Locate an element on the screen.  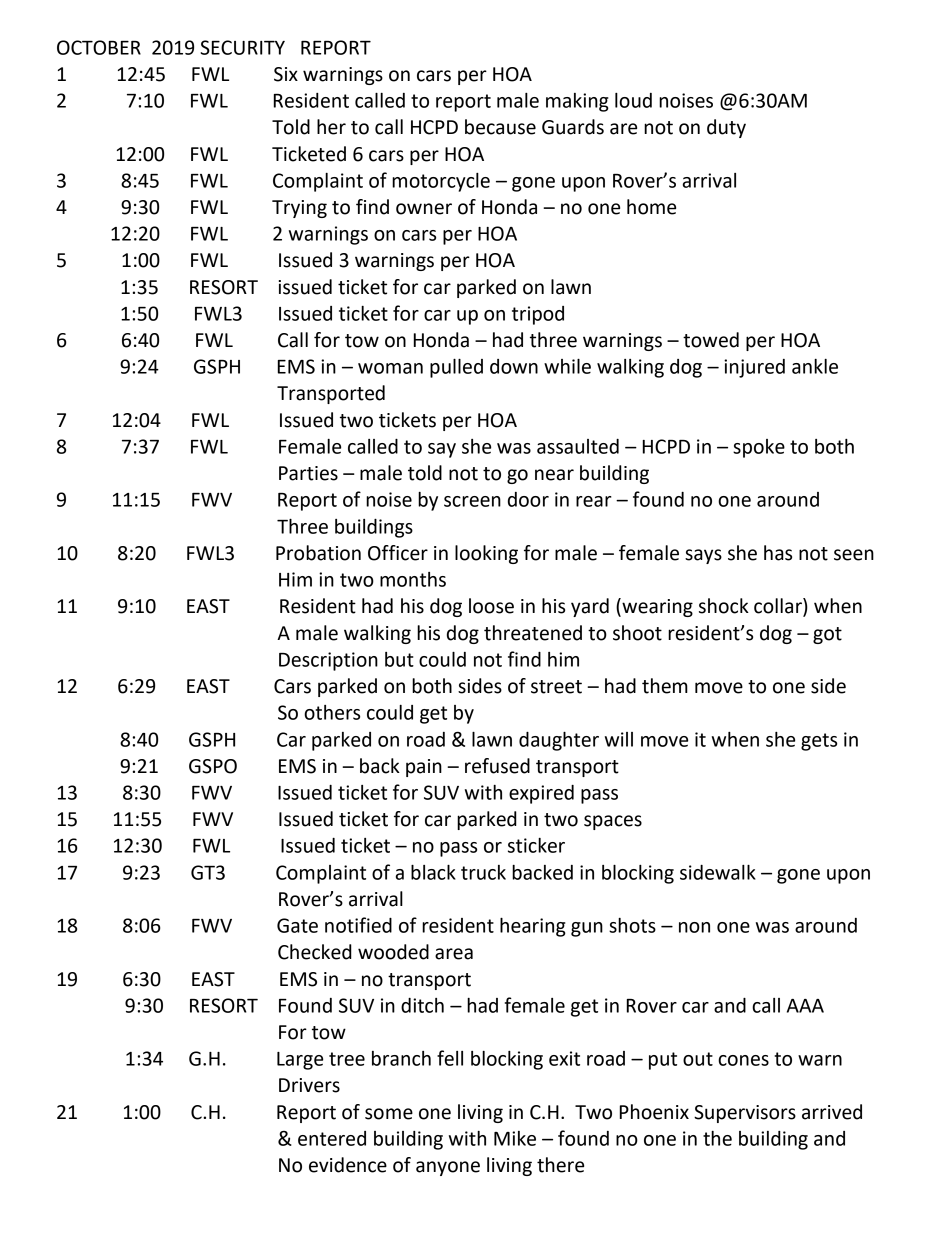
collar is located at coordinates (779, 607).
